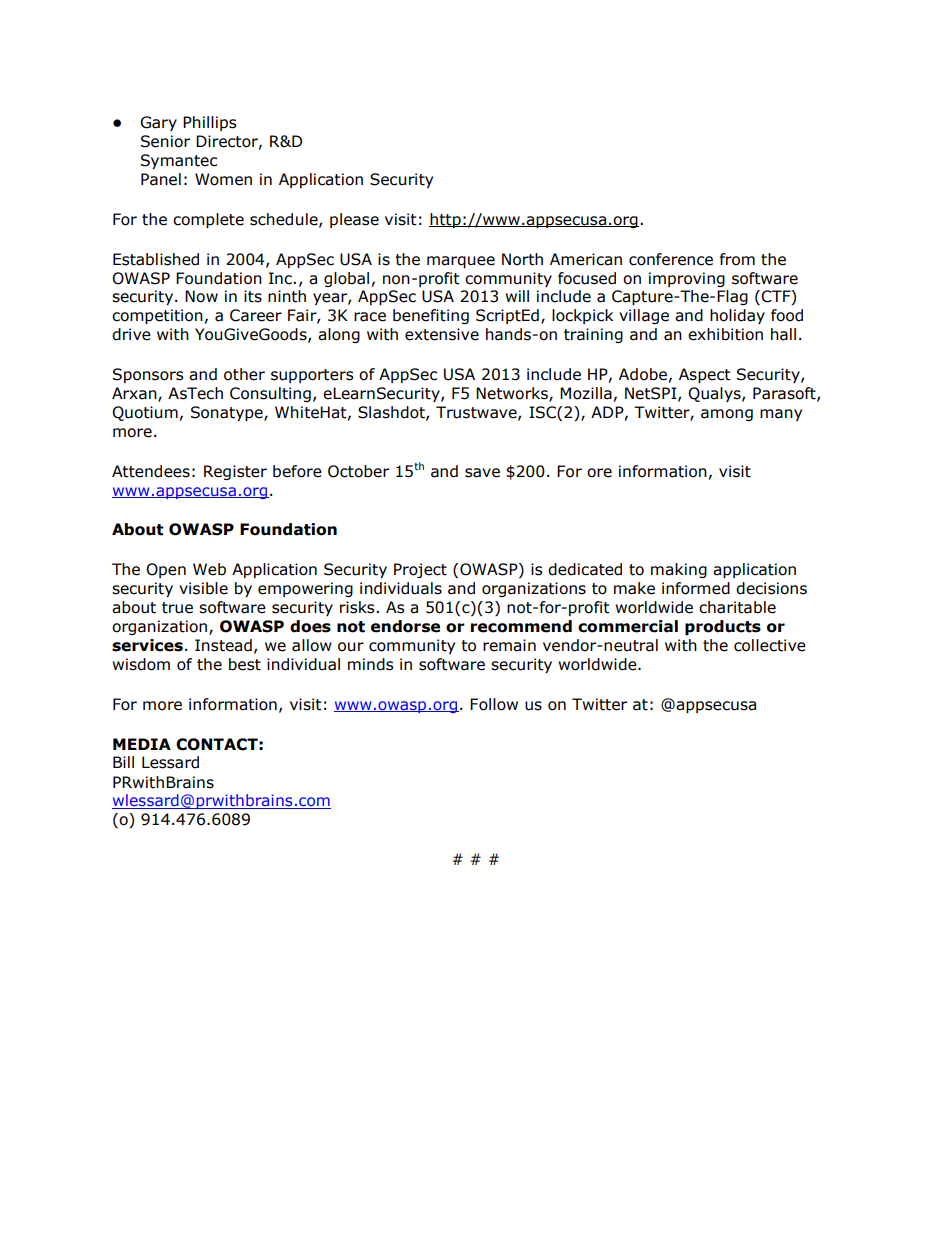 The width and height of the document is (952, 1233). Describe the element at coordinates (235, 472) in the document. I see `Register` at that location.
